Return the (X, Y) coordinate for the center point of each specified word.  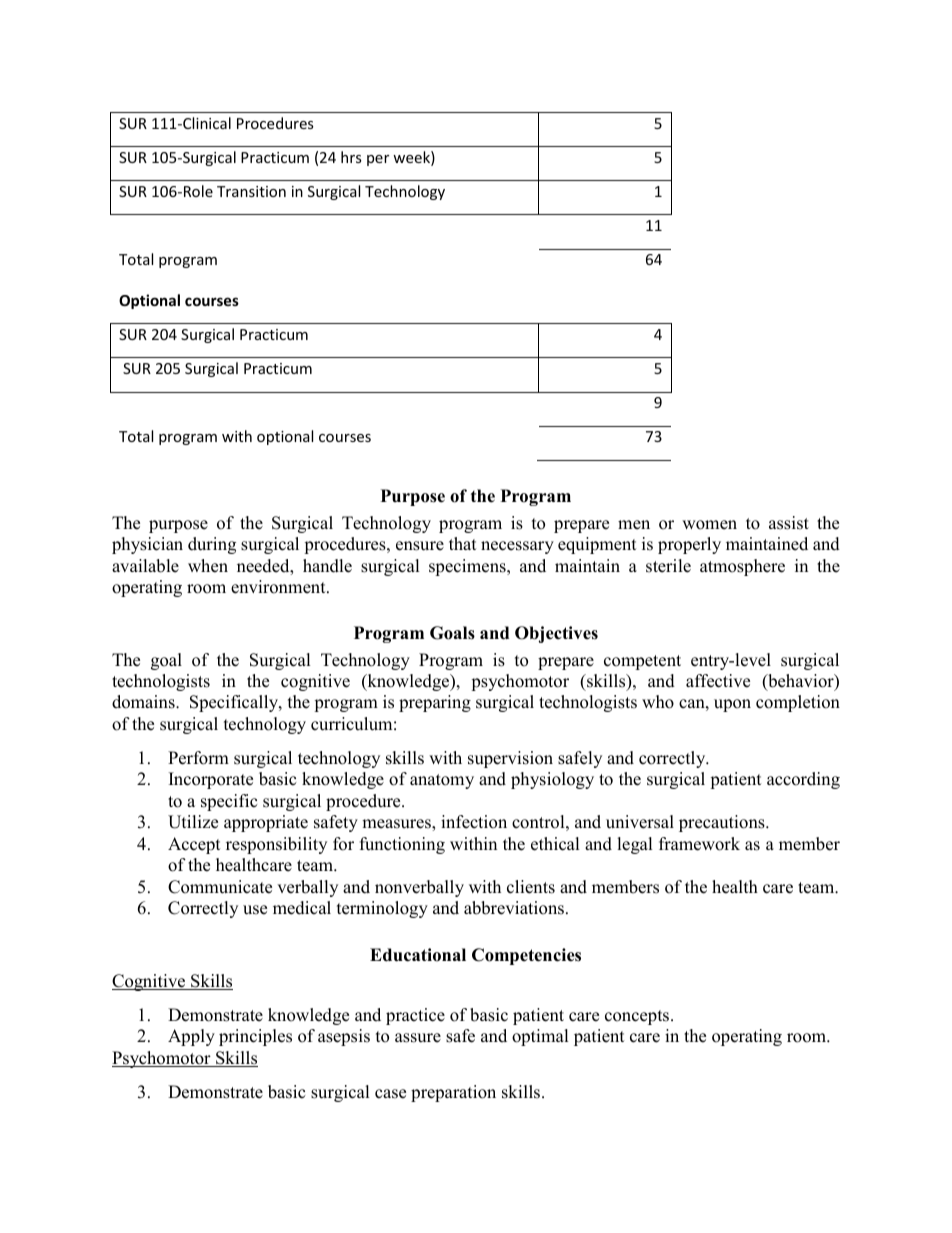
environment (279, 587)
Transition (251, 191)
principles (255, 1037)
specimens (468, 567)
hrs (351, 157)
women (709, 525)
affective (718, 681)
